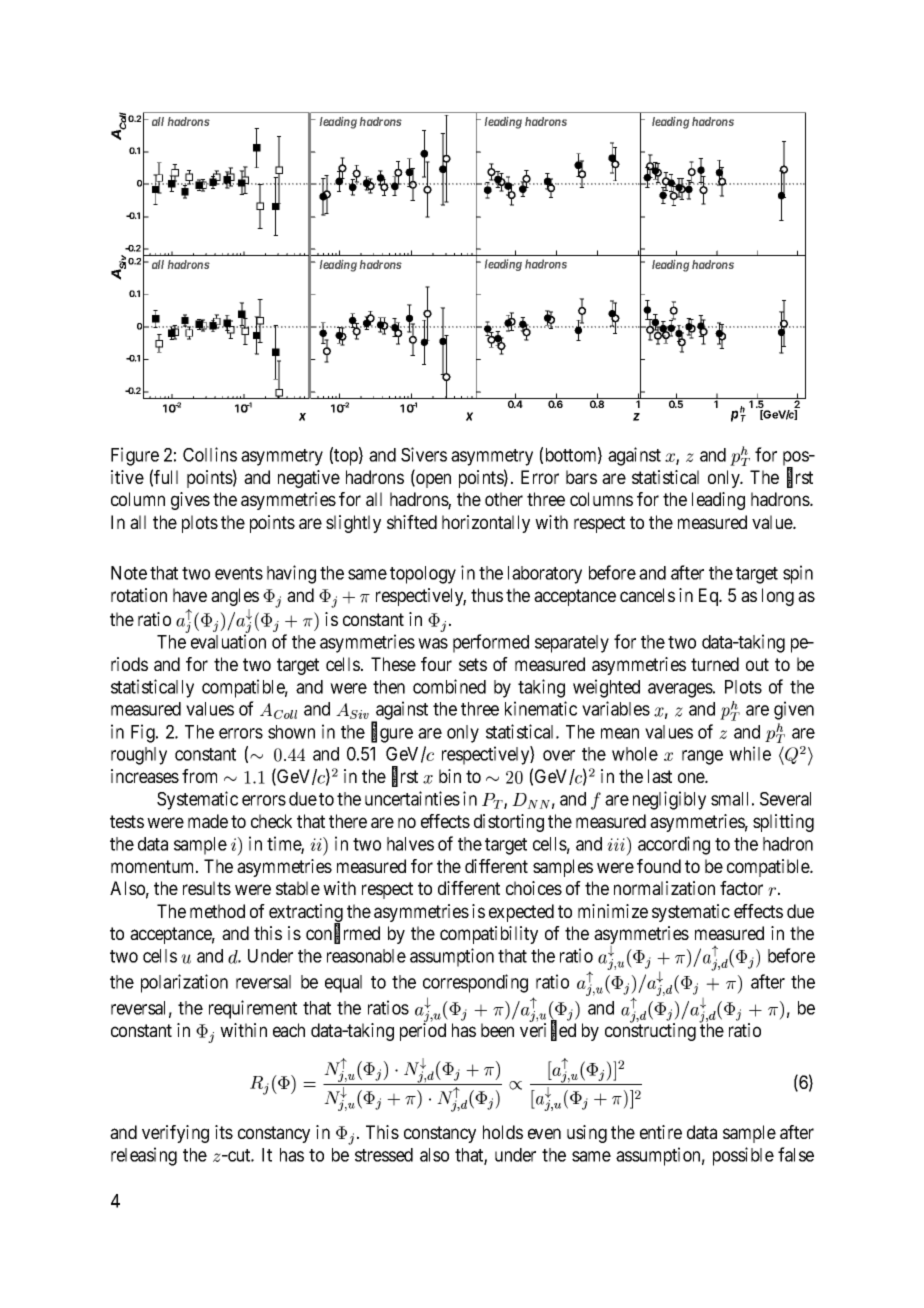 This screenshot has height=1308, width=924. I want to click on other, so click(504, 499).
